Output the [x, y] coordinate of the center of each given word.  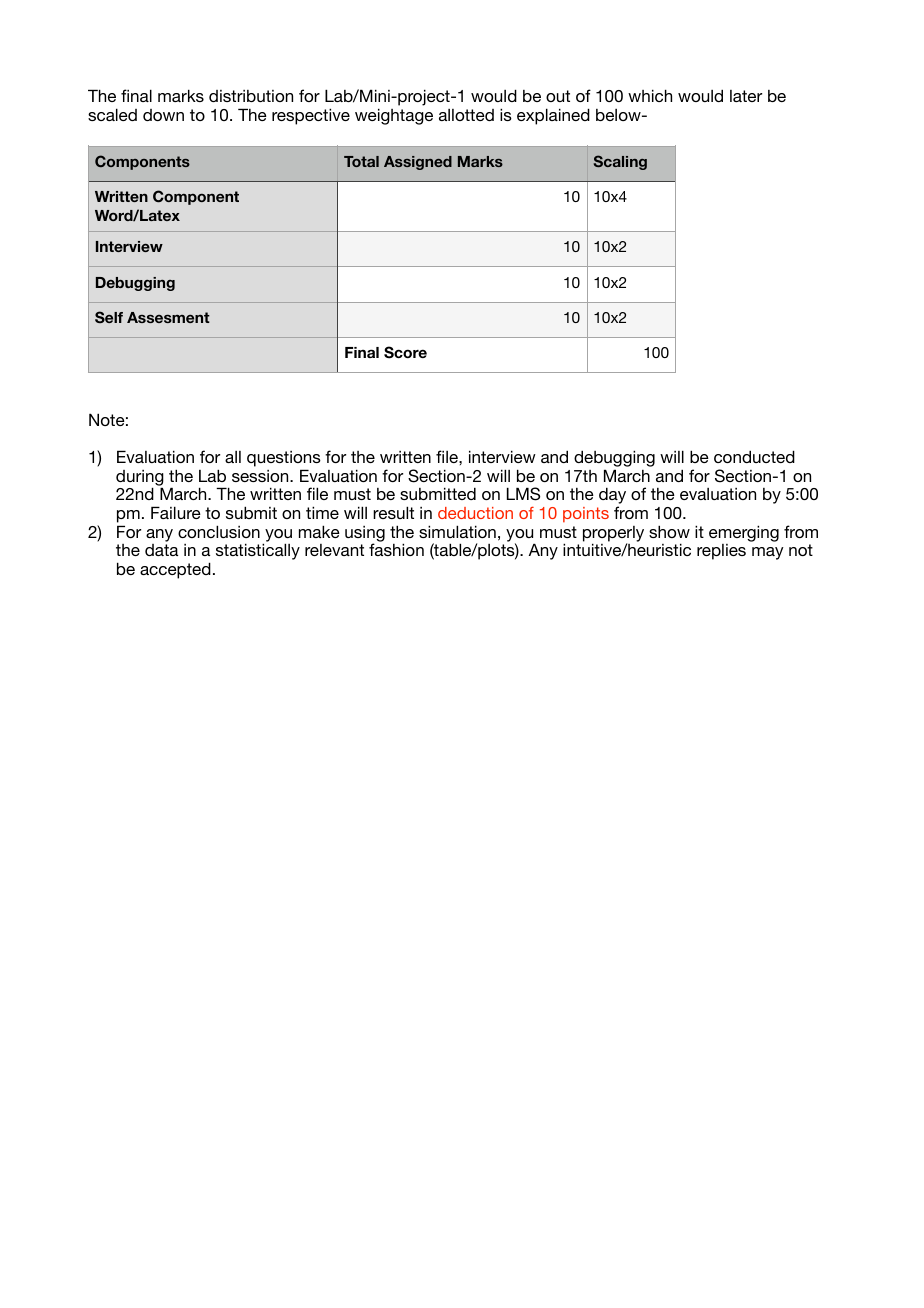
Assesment [168, 317]
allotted [466, 115]
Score [405, 352]
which [650, 95]
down [163, 115]
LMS [523, 494]
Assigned [418, 163]
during [140, 479]
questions [284, 459]
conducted [754, 456]
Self [109, 317]
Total [361, 161]
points [586, 515]
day [612, 497]
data [161, 550]
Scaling [620, 162]
